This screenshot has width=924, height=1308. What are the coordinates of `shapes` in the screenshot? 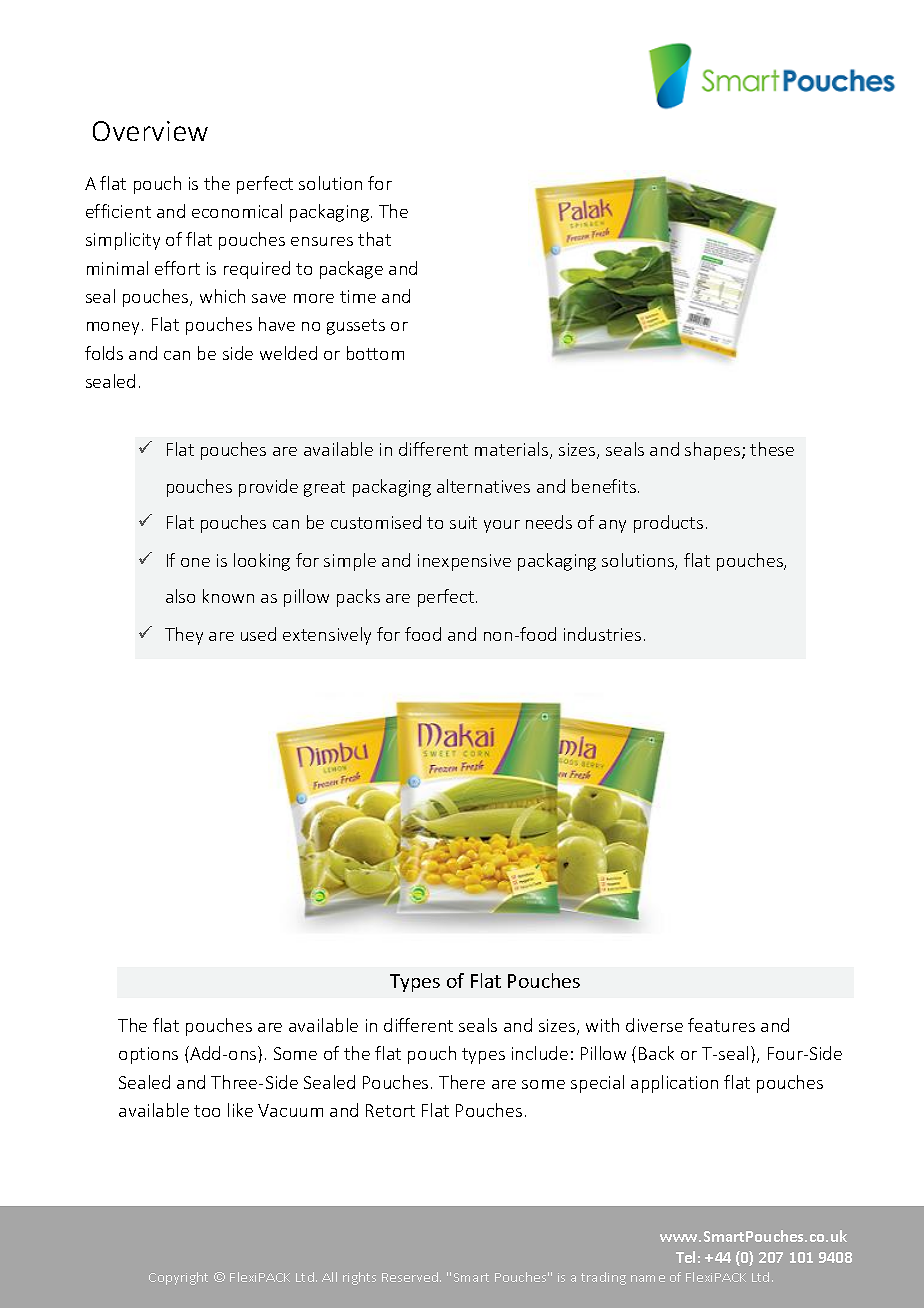 It's located at (714, 451).
